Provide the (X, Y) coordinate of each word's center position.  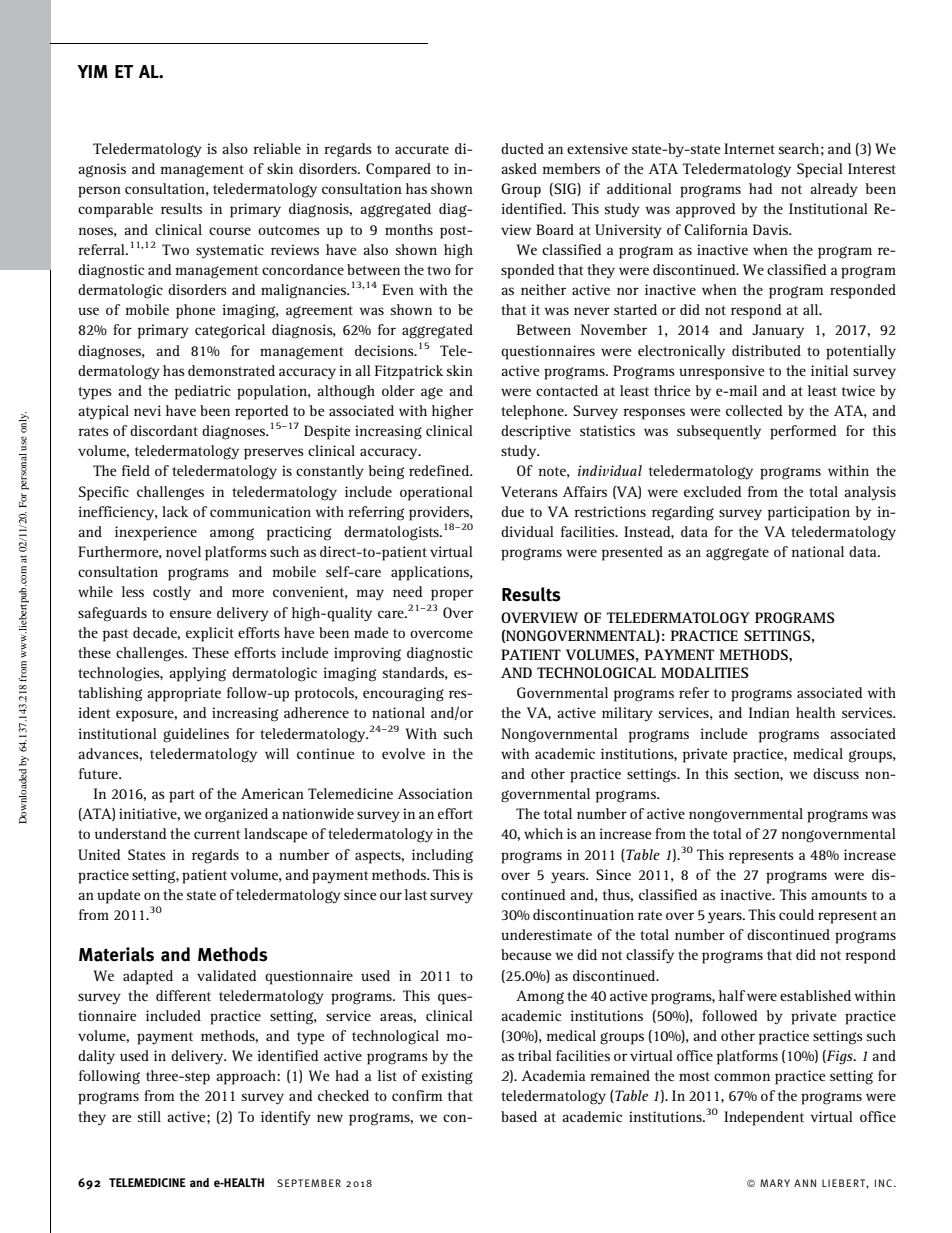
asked (519, 168)
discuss (836, 773)
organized (236, 815)
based (519, 1116)
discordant (164, 430)
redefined (440, 470)
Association (435, 793)
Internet (749, 148)
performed (803, 432)
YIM (92, 71)
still (149, 1116)
